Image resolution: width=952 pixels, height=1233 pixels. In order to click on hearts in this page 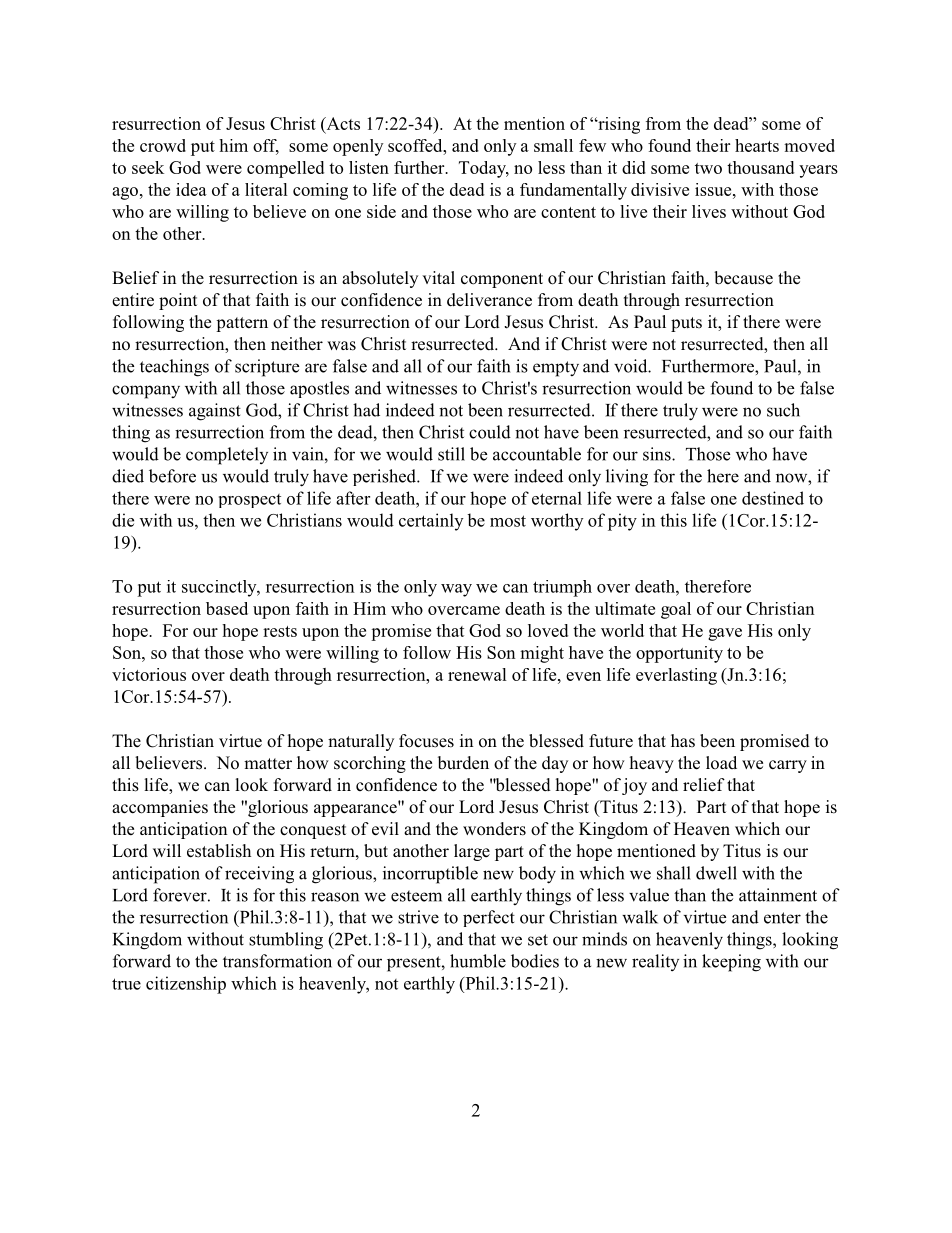, I will do `click(757, 145)`.
